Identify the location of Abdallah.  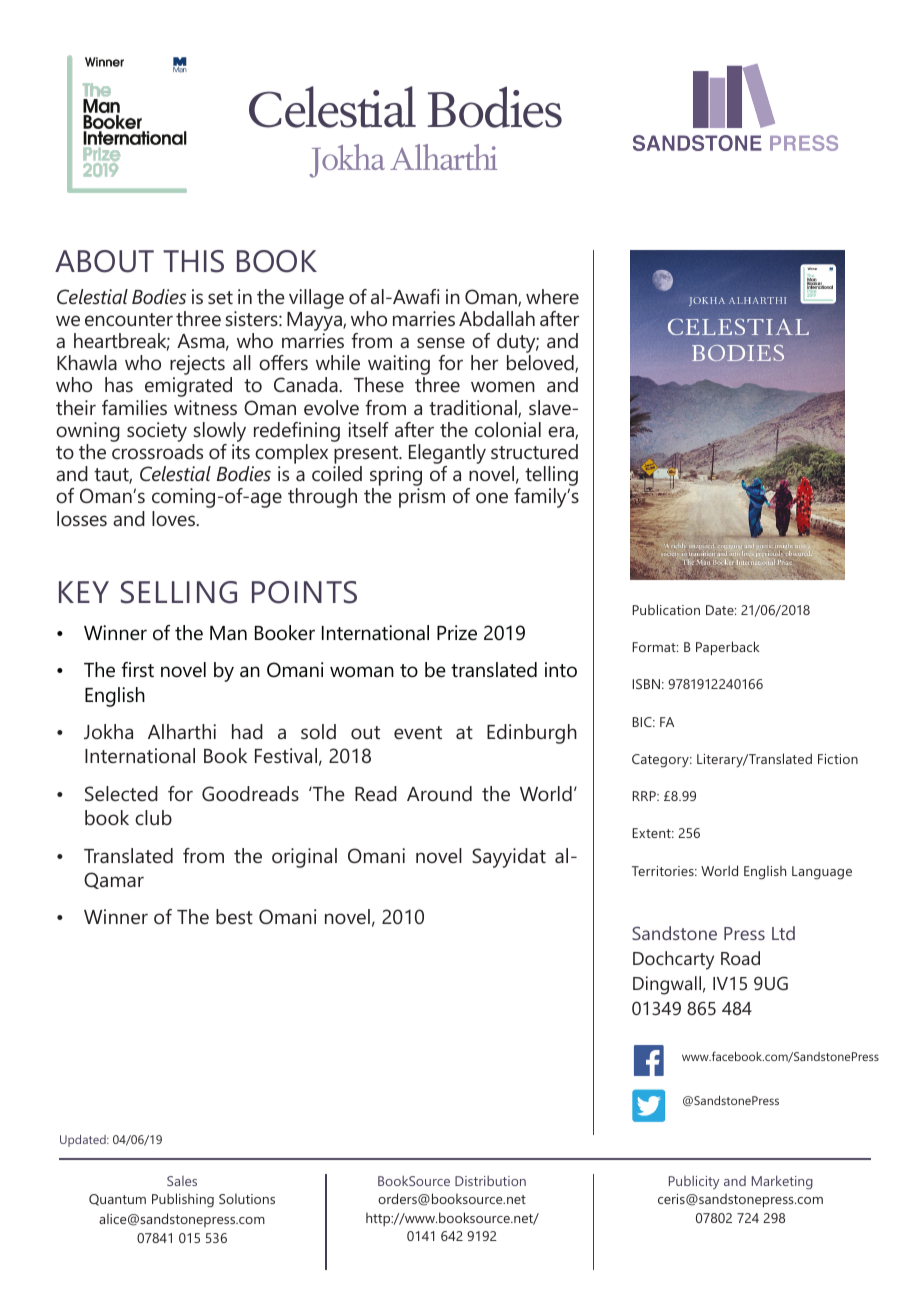
(497, 318).
